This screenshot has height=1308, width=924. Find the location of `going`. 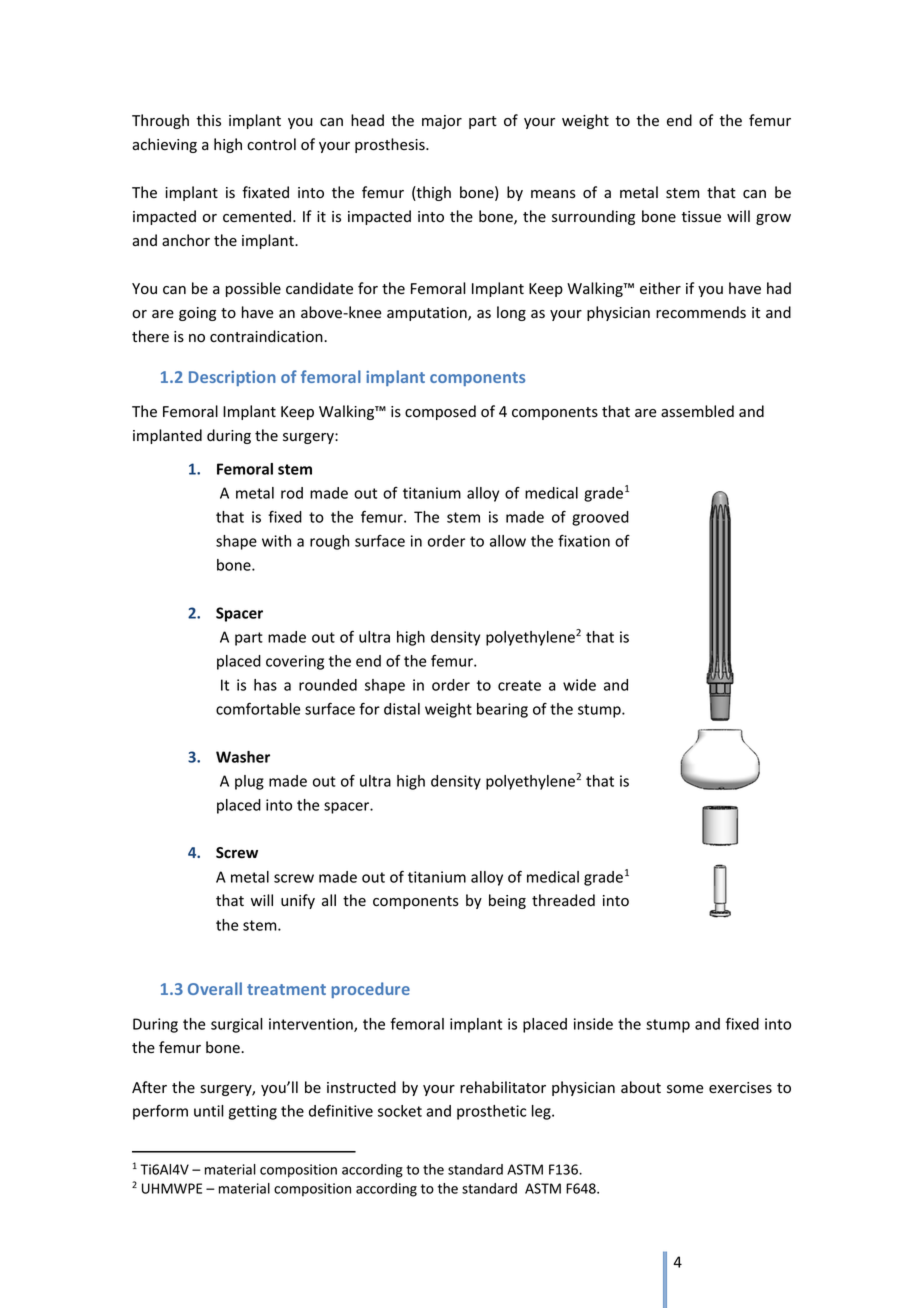

going is located at coordinates (197, 314).
